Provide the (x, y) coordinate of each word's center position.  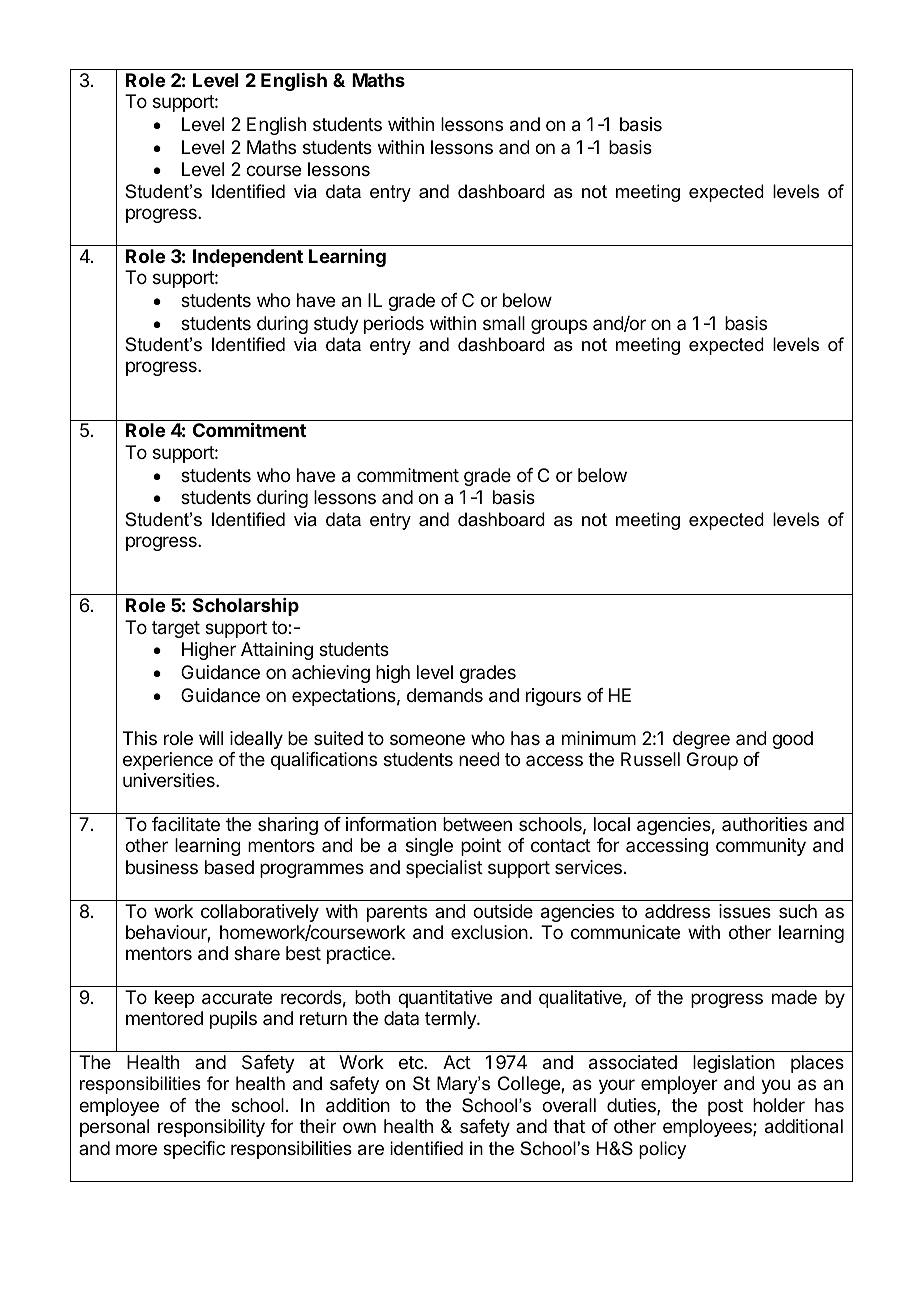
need (479, 759)
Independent (248, 258)
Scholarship (246, 607)
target (176, 629)
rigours (553, 697)
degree (701, 740)
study (336, 325)
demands (445, 695)
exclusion (489, 932)
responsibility (211, 1128)
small (504, 323)
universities (170, 780)
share (257, 953)
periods (394, 325)
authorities (764, 824)
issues (745, 911)
